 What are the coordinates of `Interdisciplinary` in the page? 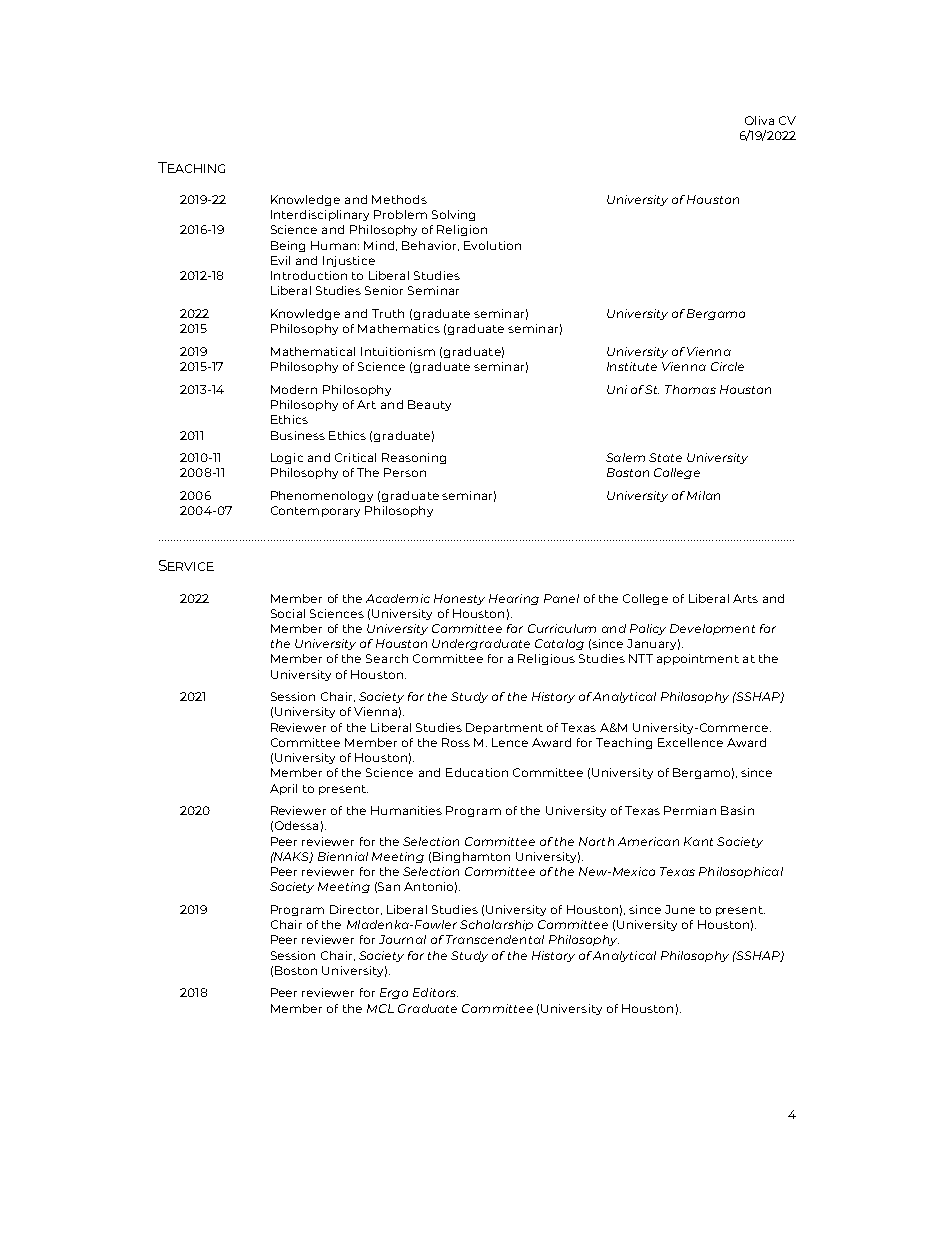 It's located at (320, 215).
